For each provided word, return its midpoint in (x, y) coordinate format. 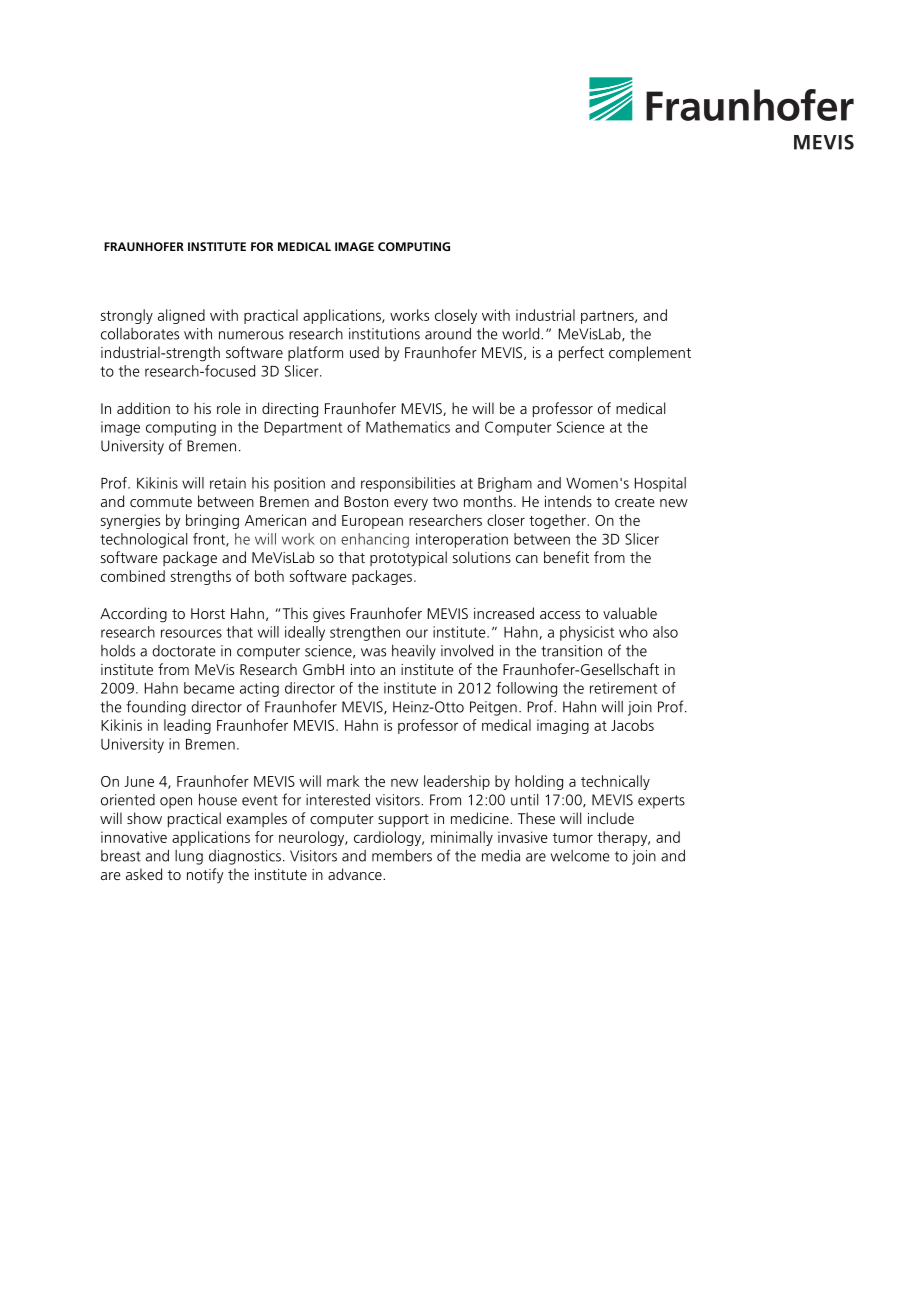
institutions (384, 334)
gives (329, 615)
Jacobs (632, 725)
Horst (208, 613)
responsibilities (408, 484)
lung (189, 857)
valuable (630, 613)
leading (187, 726)
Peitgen (493, 708)
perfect (581, 353)
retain (228, 483)
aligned (181, 316)
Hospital (660, 484)
